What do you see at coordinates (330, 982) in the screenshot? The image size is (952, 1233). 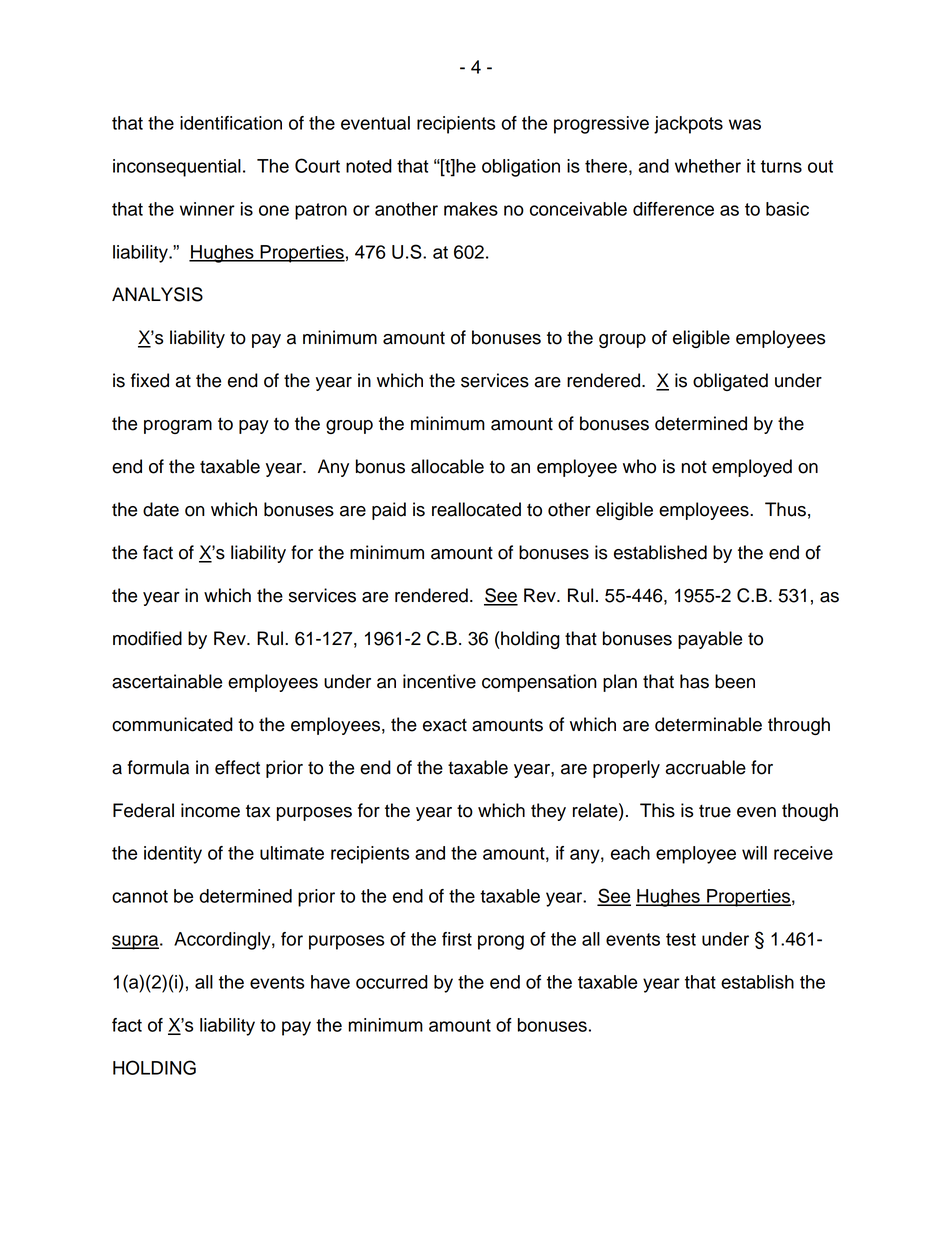 I see `have` at bounding box center [330, 982].
